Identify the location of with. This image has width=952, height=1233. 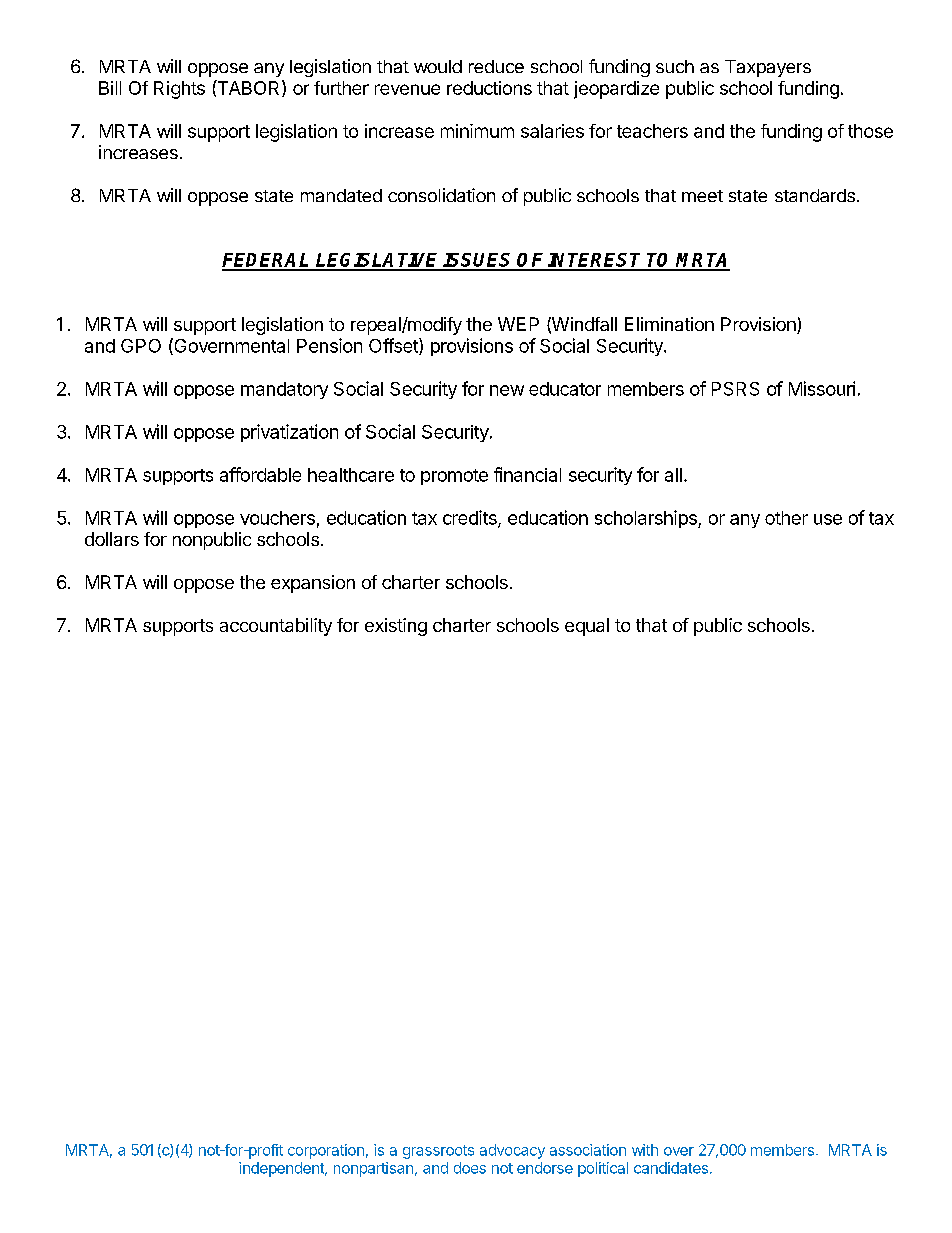
(645, 1150).
